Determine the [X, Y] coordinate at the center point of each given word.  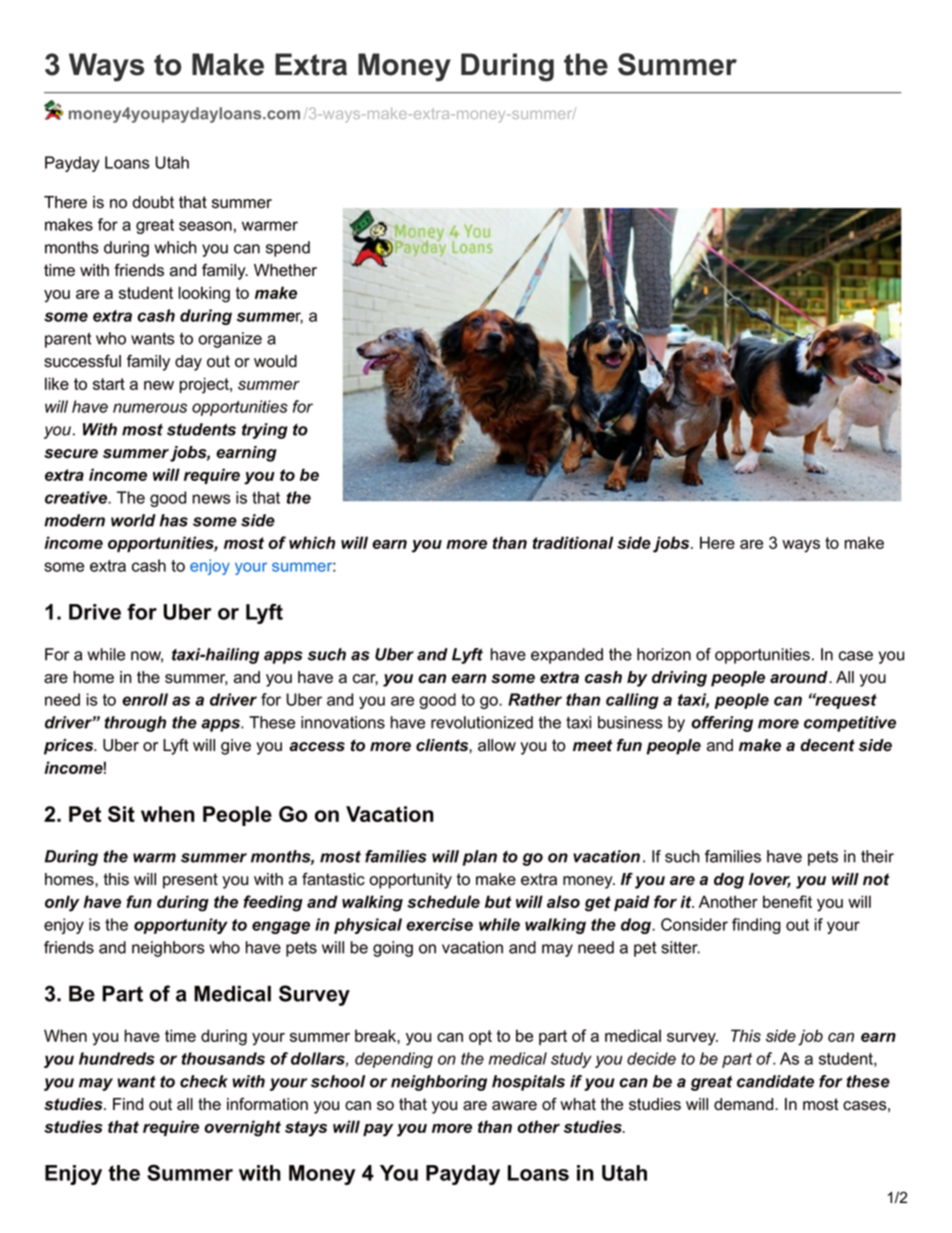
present [190, 881]
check [204, 1081]
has [174, 520]
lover [770, 880]
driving [679, 679]
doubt [153, 202]
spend [288, 249]
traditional [573, 542]
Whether [285, 270]
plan [480, 858]
